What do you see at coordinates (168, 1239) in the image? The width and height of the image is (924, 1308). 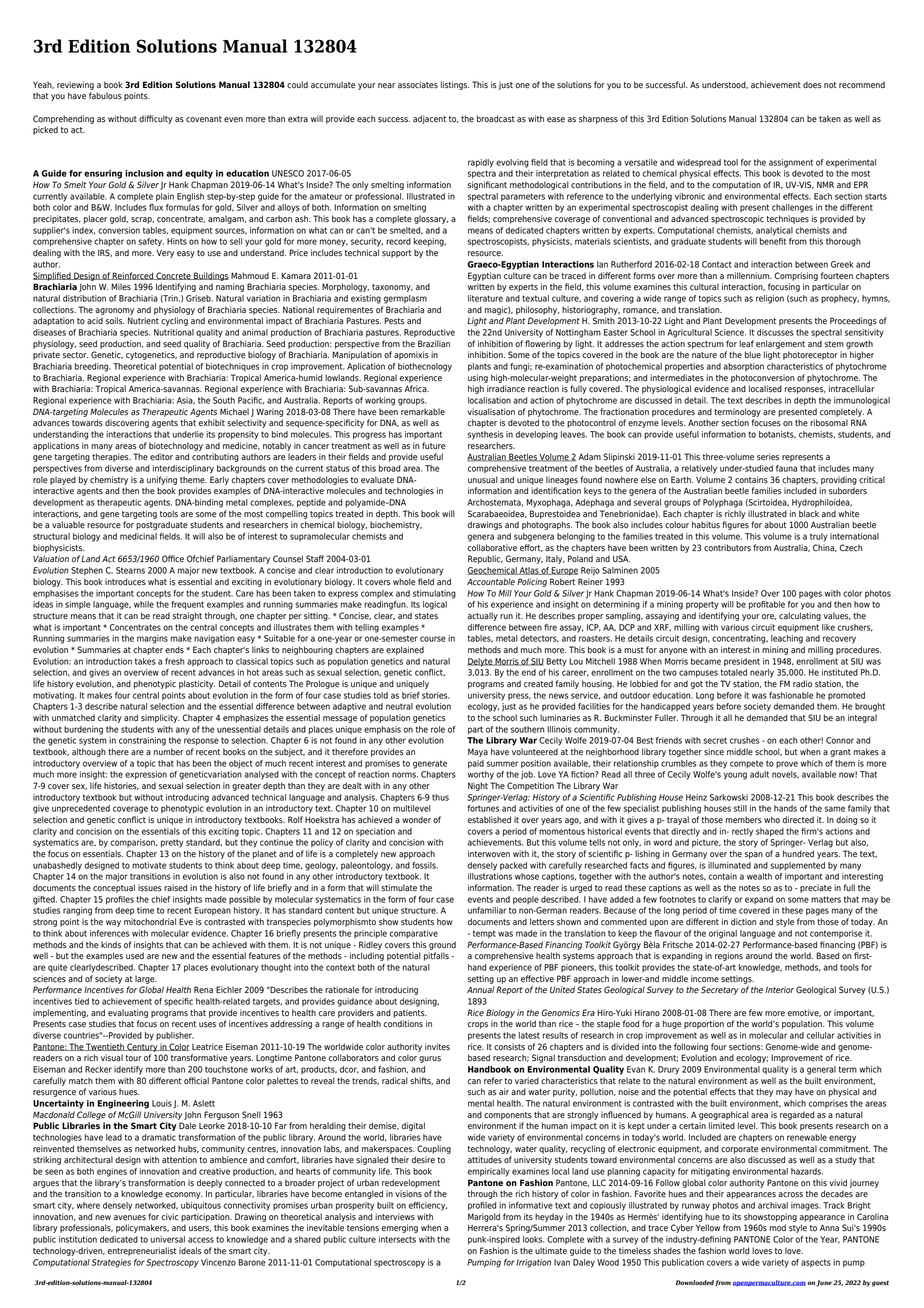 I see `universal` at bounding box center [168, 1239].
